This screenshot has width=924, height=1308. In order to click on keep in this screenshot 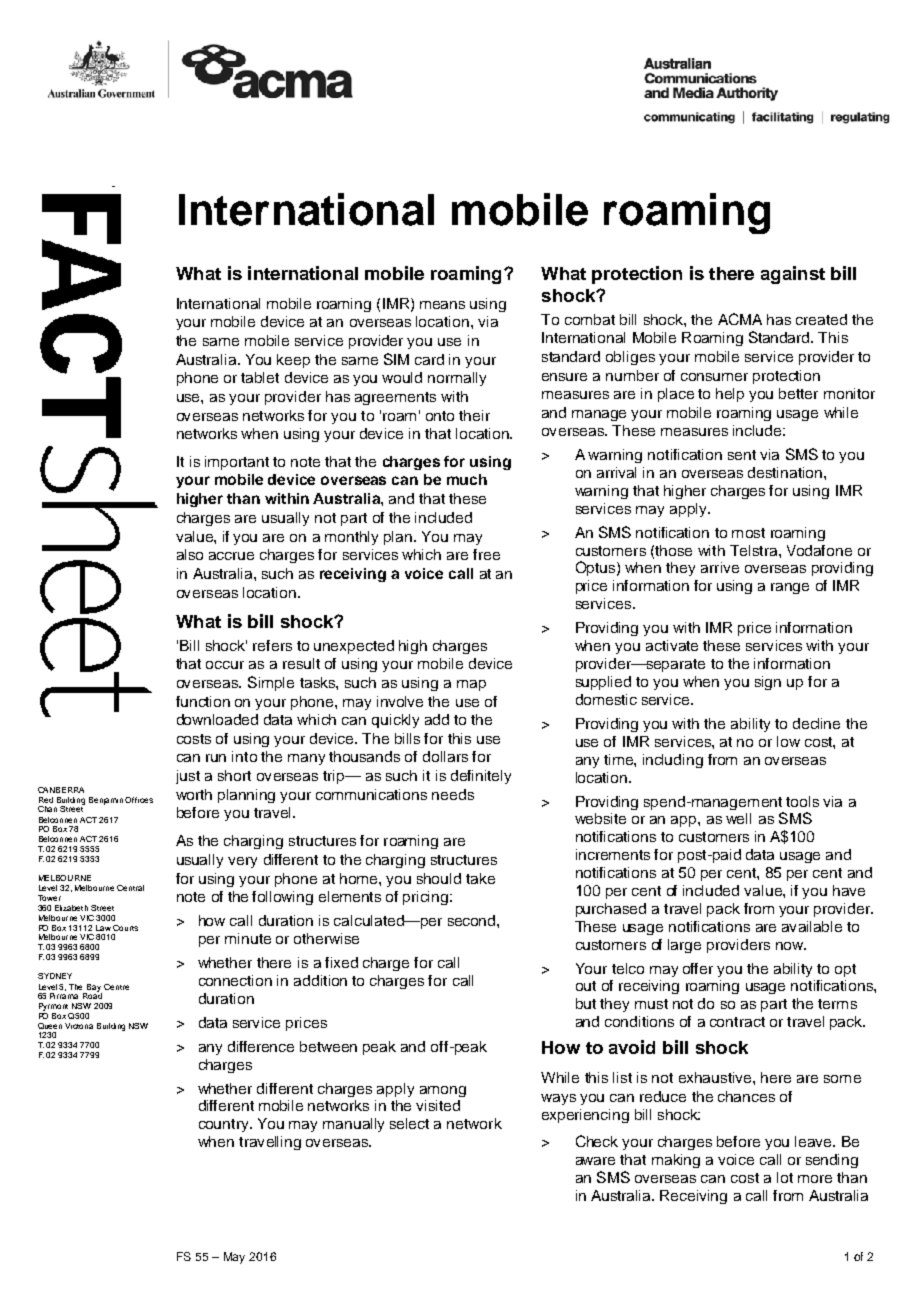, I will do `click(293, 361)`.
